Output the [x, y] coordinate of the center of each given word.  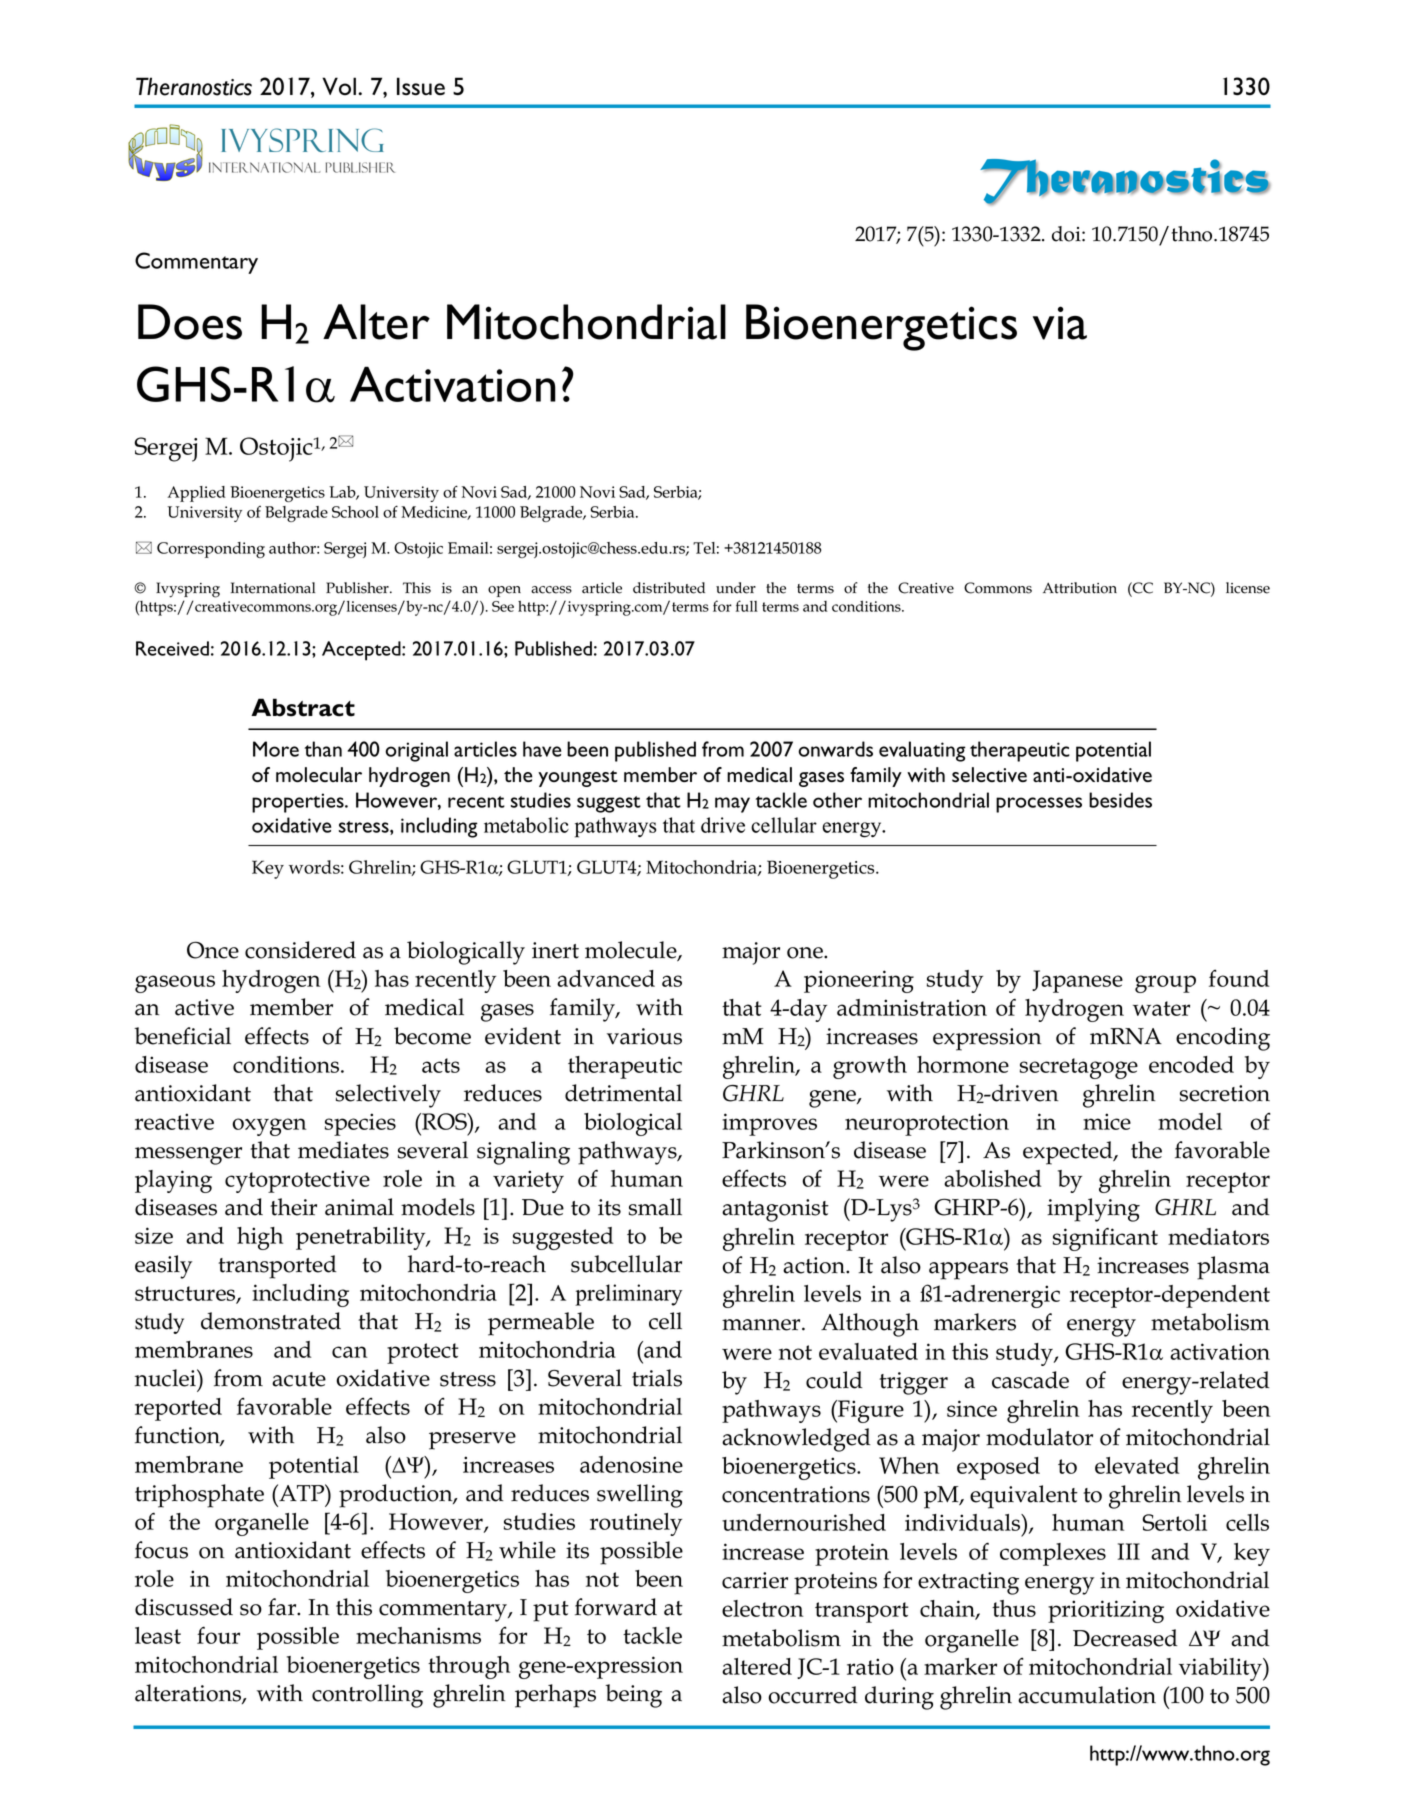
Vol [339, 86]
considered [300, 950]
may [732, 805]
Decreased [1125, 1638]
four [218, 1635]
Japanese [1077, 981]
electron [762, 1608]
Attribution [1080, 588]
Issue [421, 86]
